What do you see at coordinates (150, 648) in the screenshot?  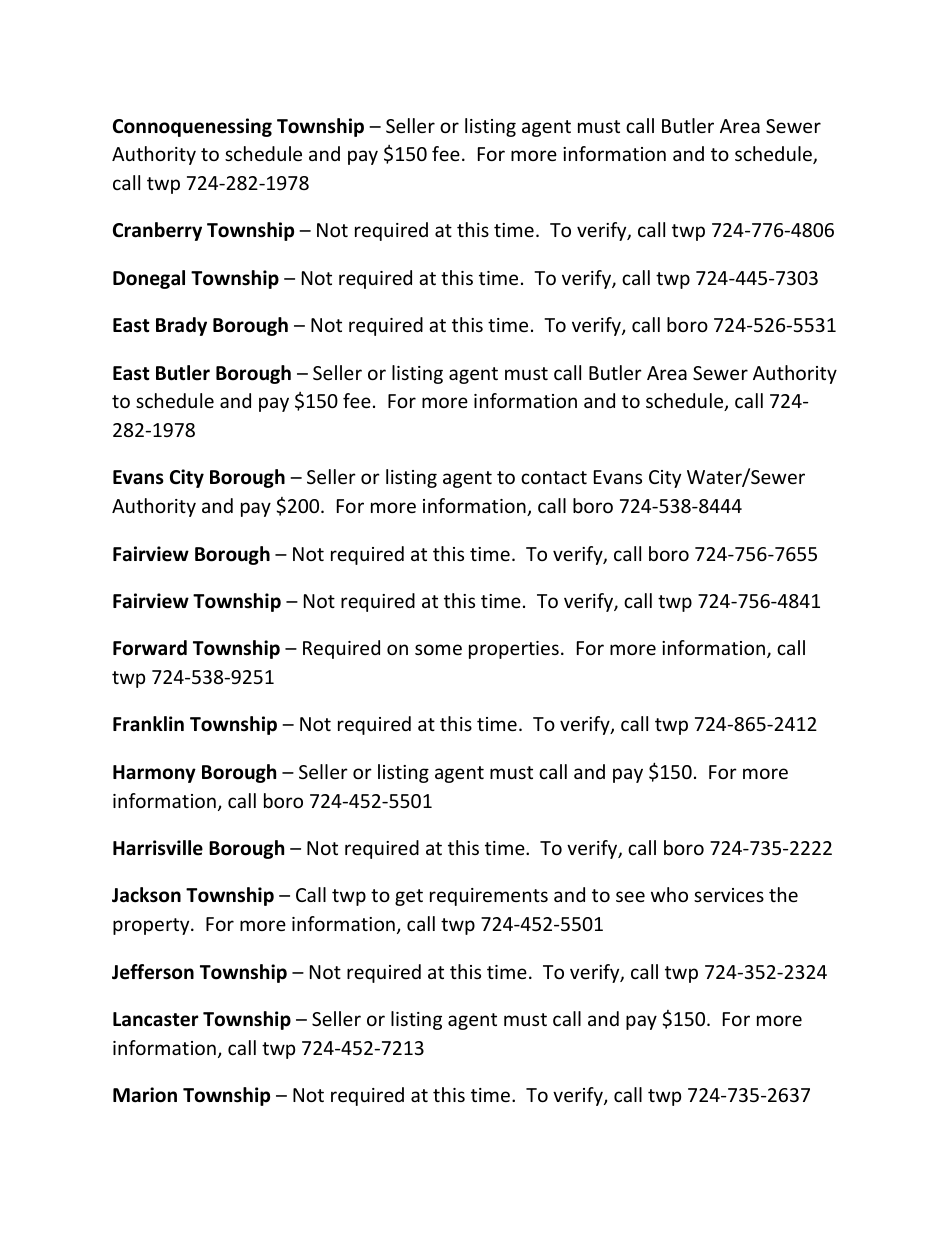 I see `Forward` at bounding box center [150, 648].
